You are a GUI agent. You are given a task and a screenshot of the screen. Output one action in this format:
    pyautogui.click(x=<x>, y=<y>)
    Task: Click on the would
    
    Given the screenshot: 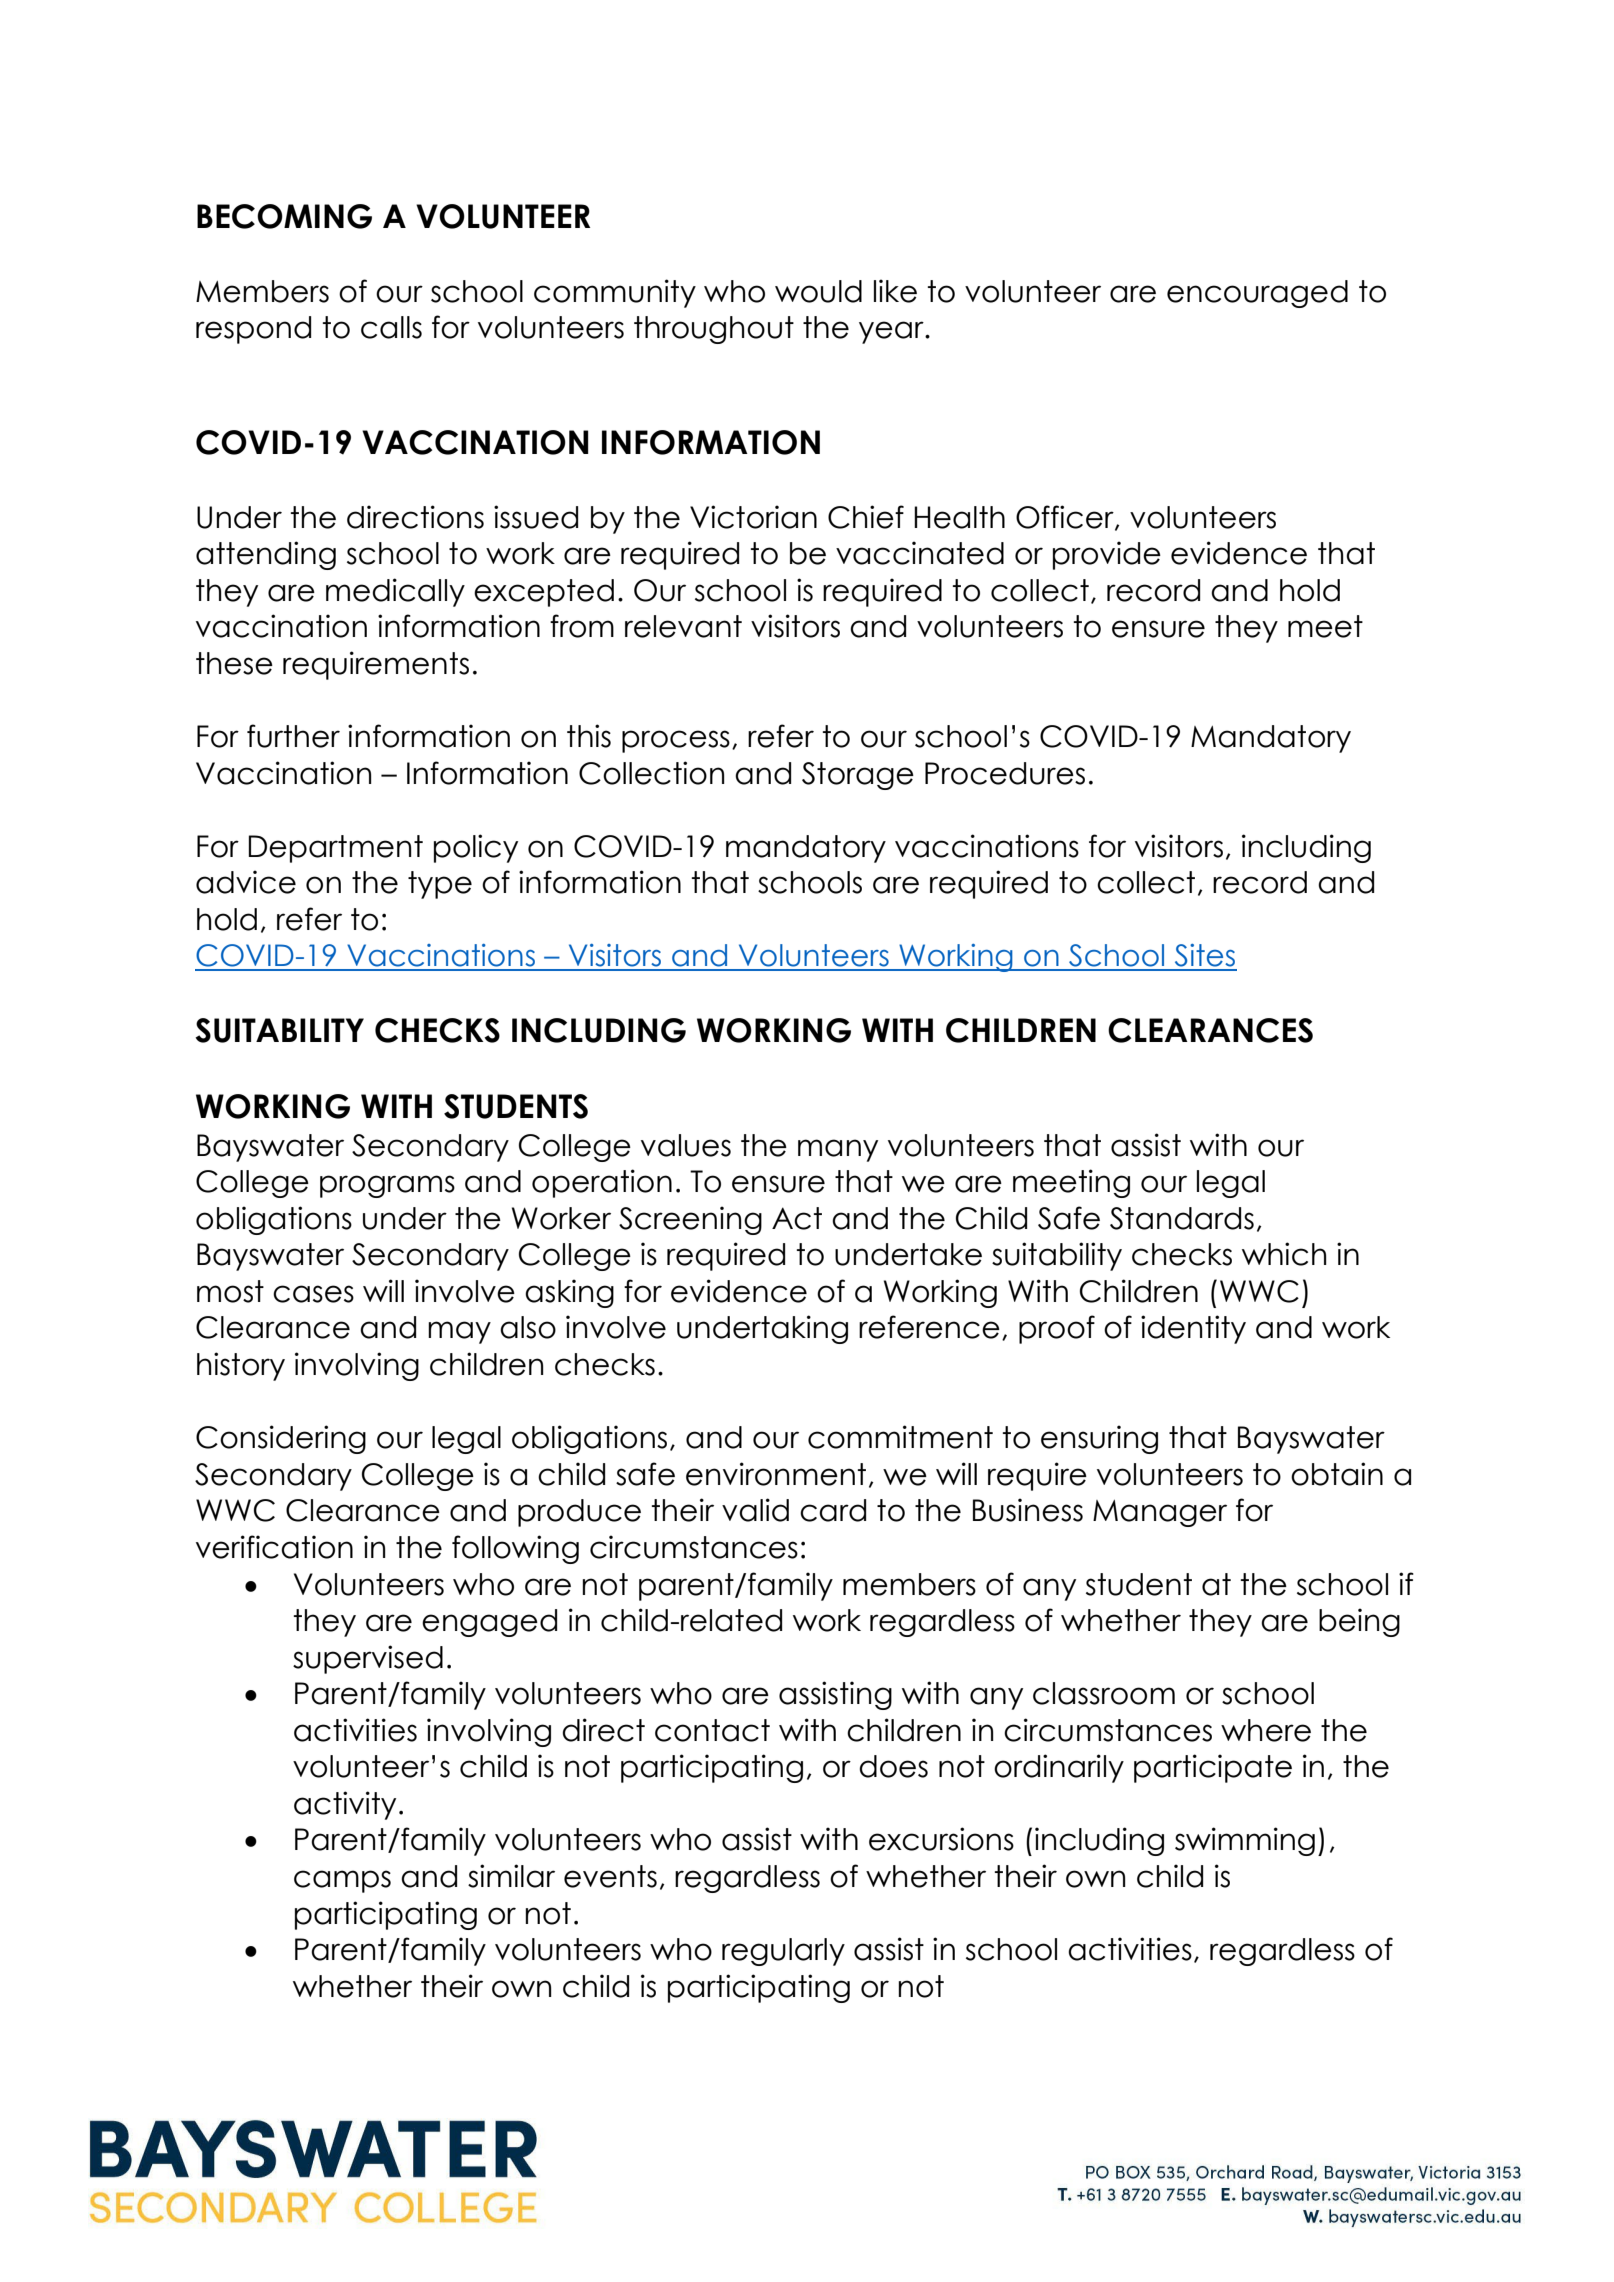 What is the action you would take?
    pyautogui.click(x=818, y=291)
